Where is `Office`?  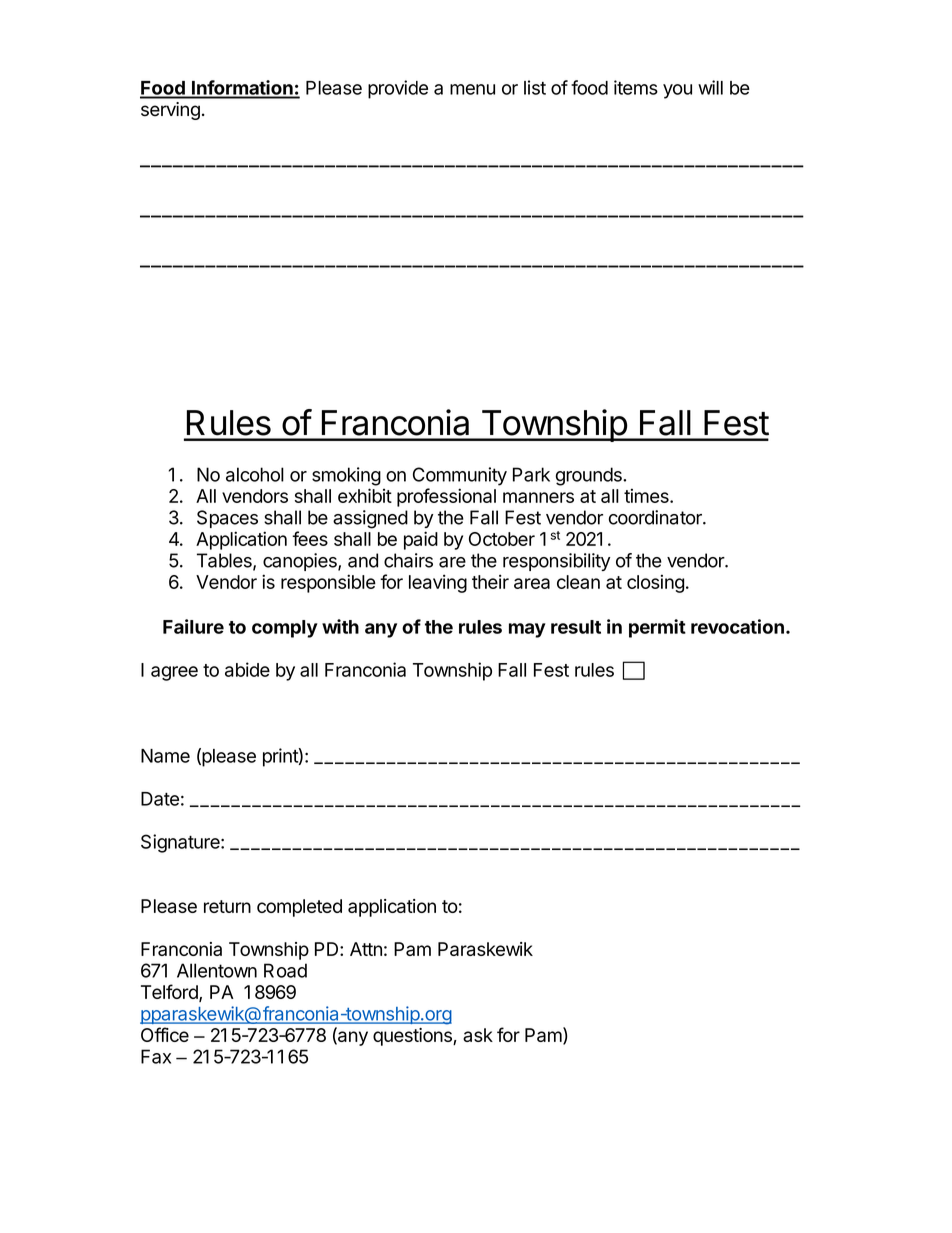 Office is located at coordinates (165, 1034).
